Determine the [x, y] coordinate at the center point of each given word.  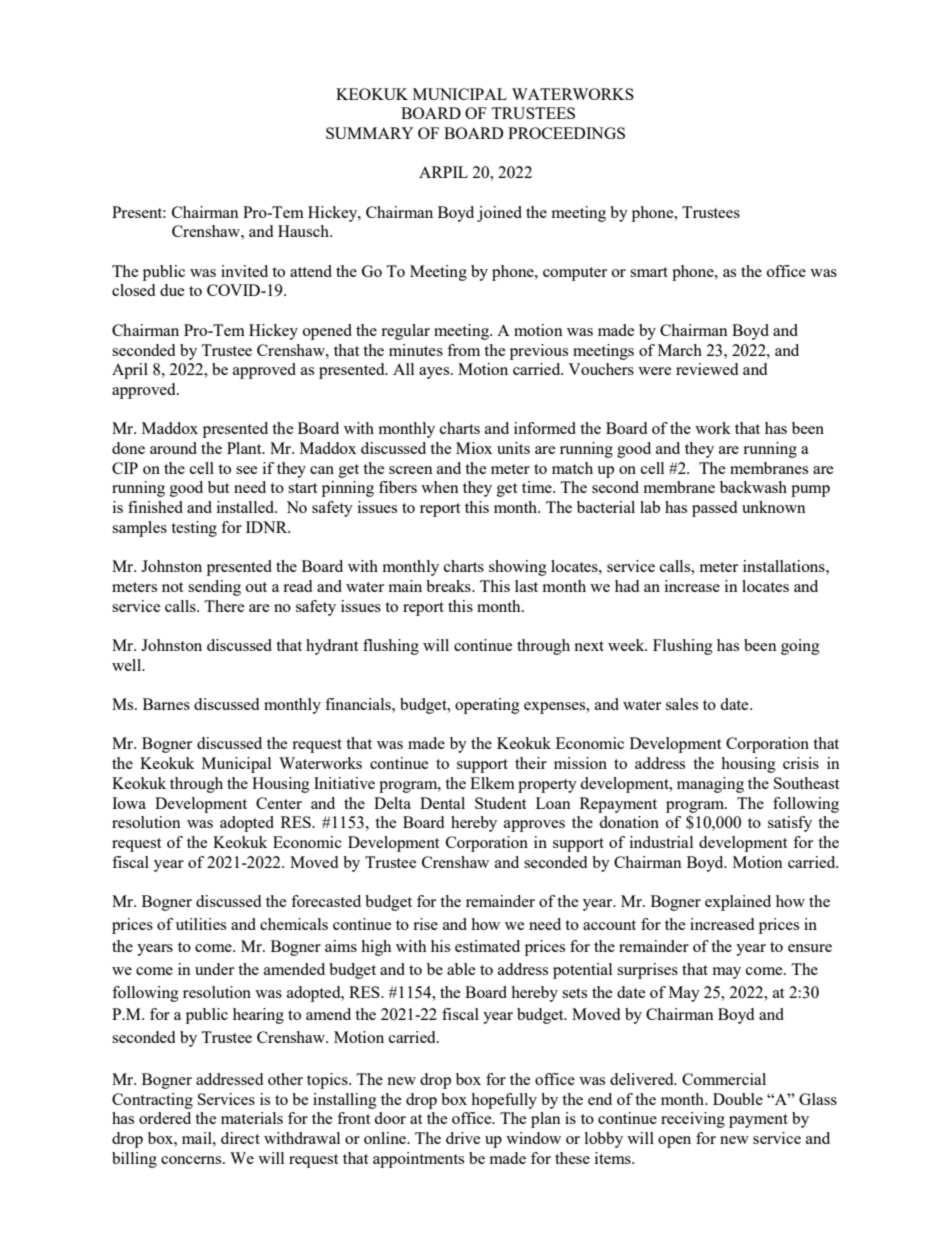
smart [649, 272]
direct [240, 1138]
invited [244, 271]
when [440, 487]
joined [499, 214]
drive [463, 1138]
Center [279, 803]
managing [710, 785]
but [218, 487]
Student [500, 803]
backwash [753, 487]
